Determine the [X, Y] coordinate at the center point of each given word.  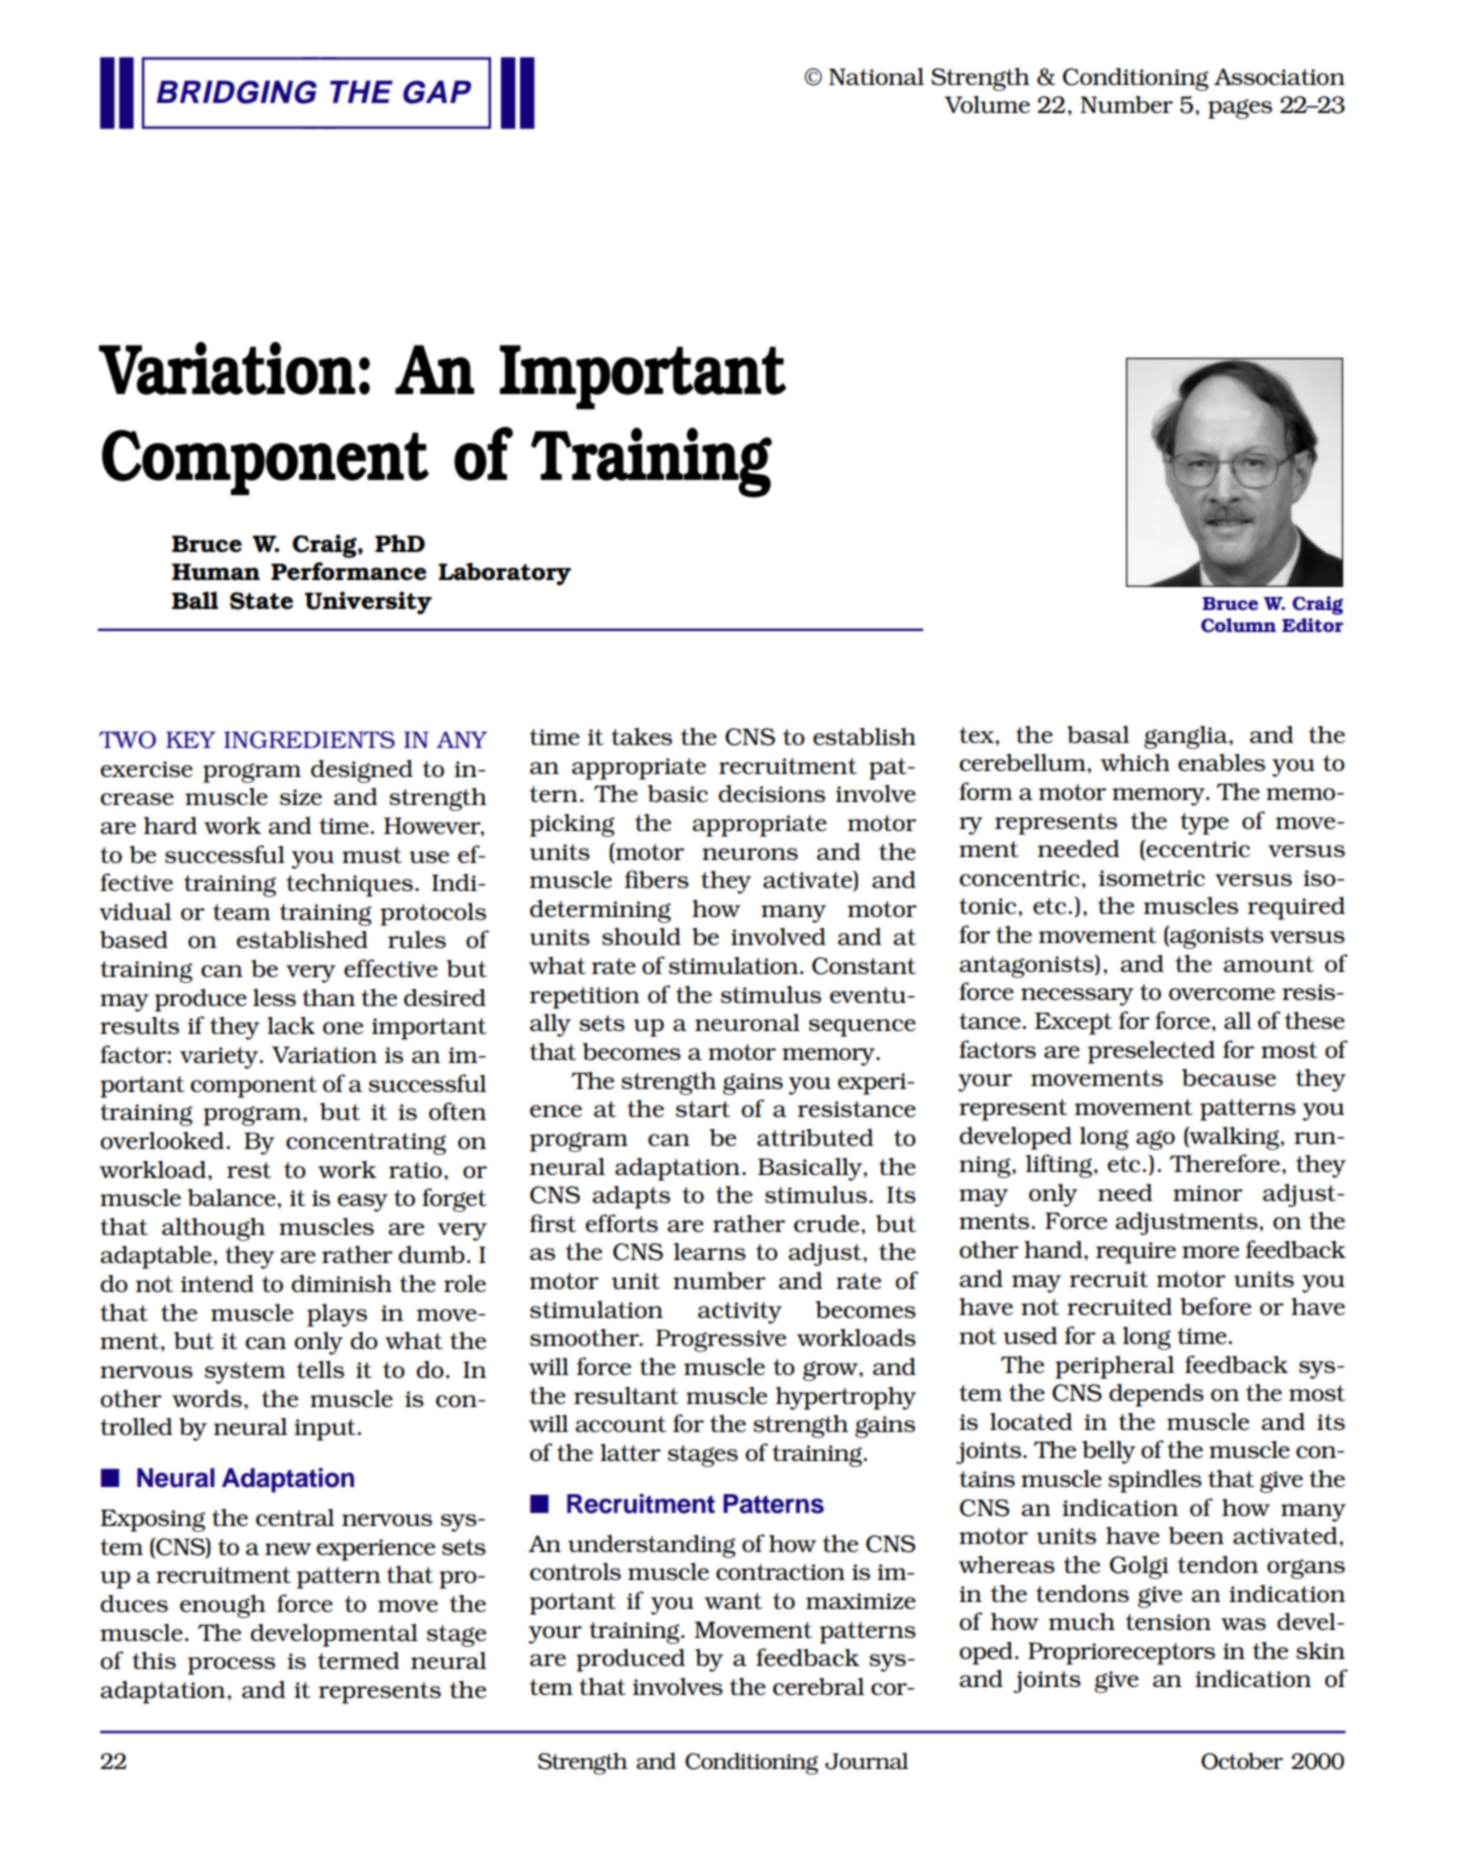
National [876, 76]
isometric [1151, 878]
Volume [987, 104]
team [241, 912]
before [1215, 1306]
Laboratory [504, 574]
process [231, 1666]
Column [1238, 625]
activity [740, 1313]
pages [1240, 109]
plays [337, 1315]
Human [216, 571]
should [641, 936]
